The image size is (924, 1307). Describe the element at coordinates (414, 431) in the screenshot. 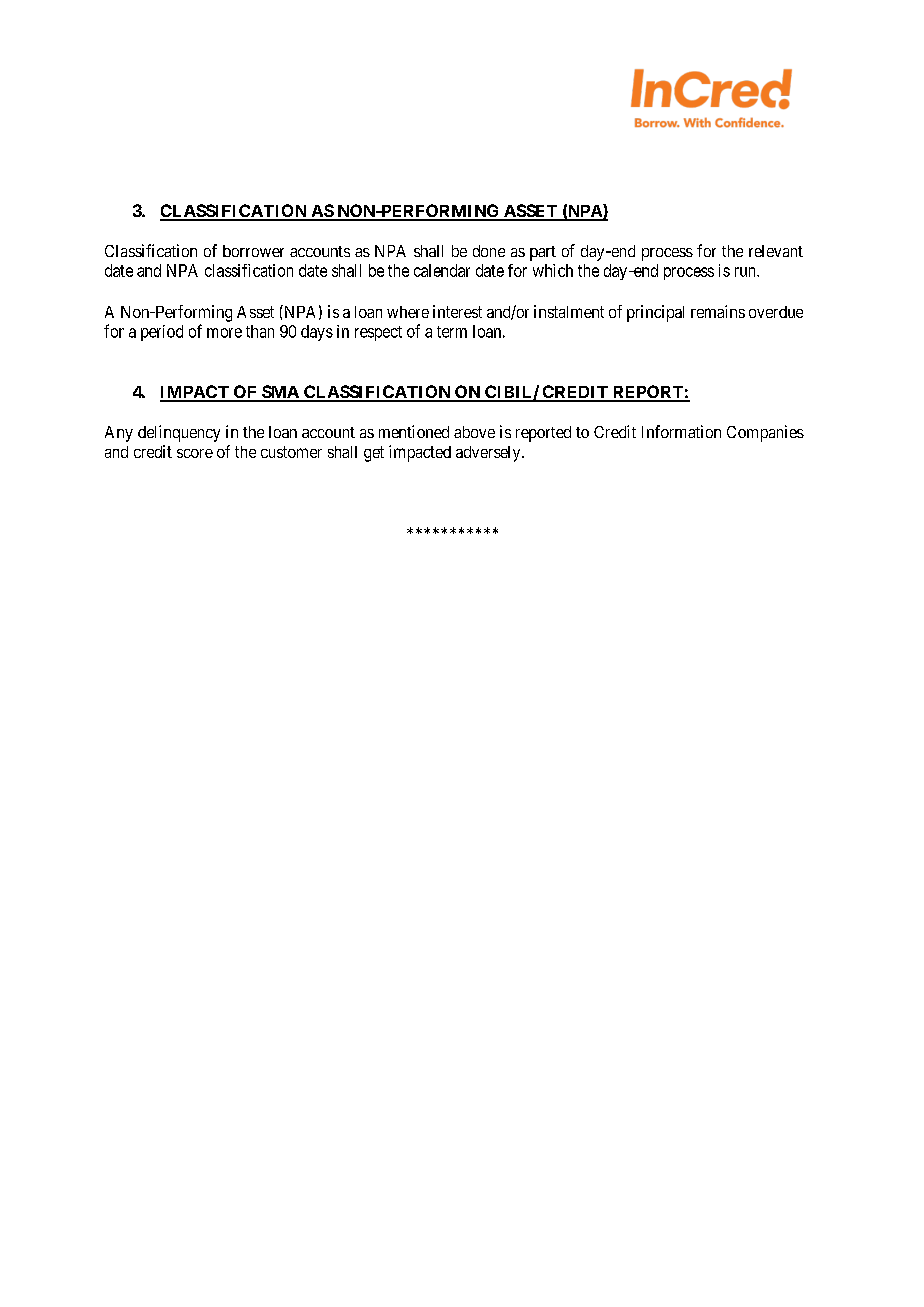

I see `mentioned` at that location.
